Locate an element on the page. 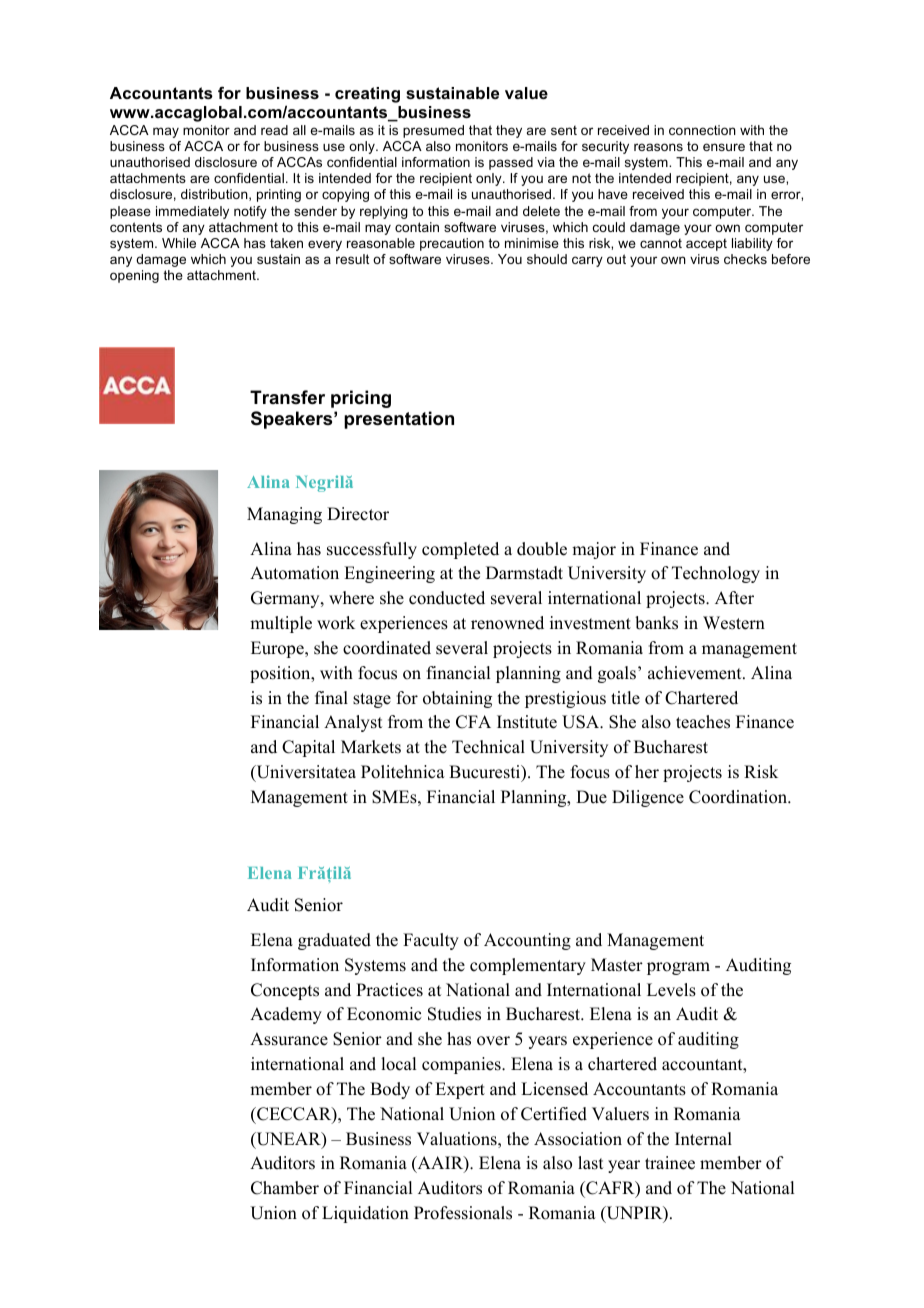  completed is located at coordinates (460, 550).
